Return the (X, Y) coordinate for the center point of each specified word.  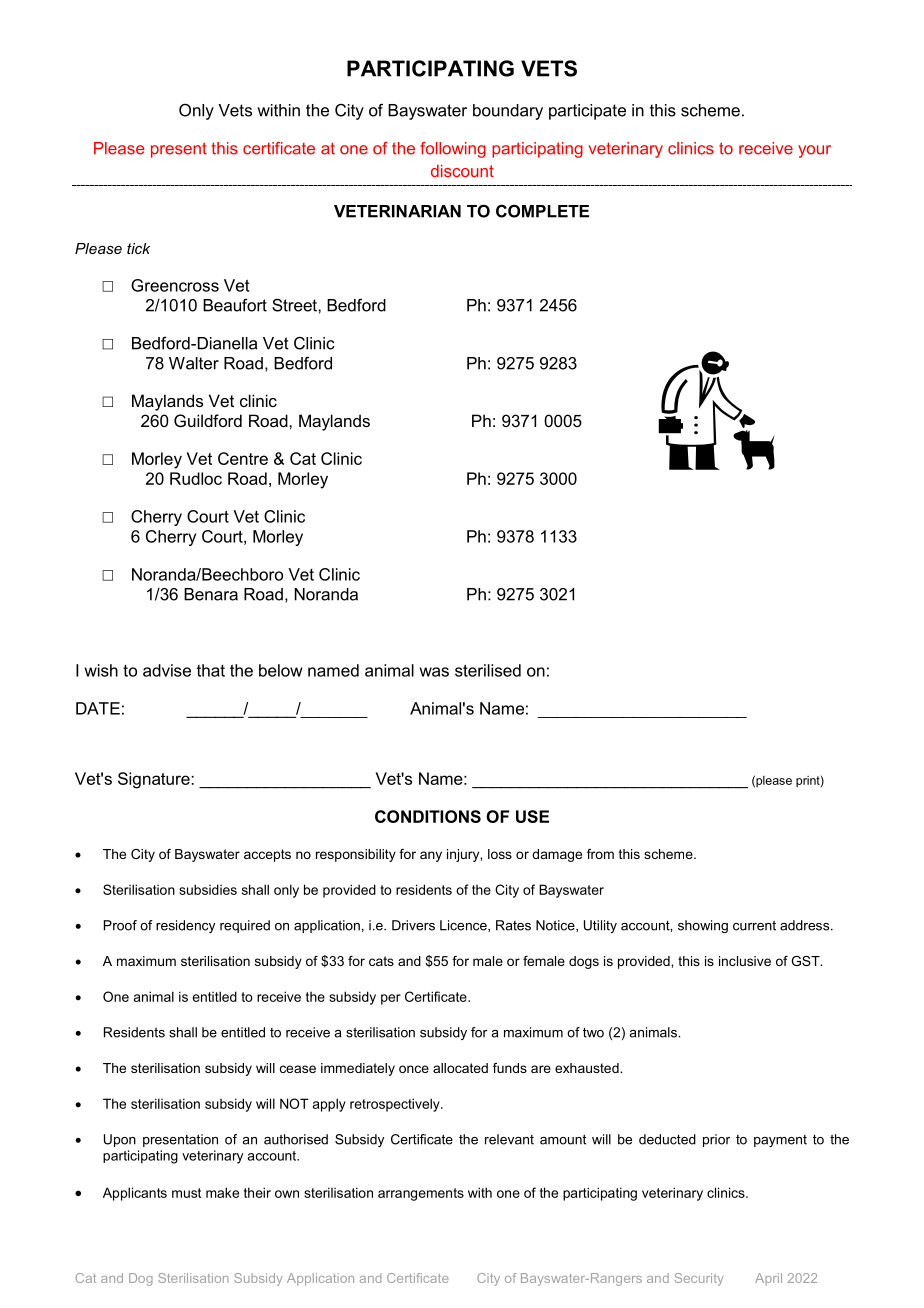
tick (138, 248)
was (434, 672)
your (814, 151)
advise (167, 670)
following (453, 150)
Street (295, 305)
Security (699, 1279)
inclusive (745, 961)
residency (185, 926)
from (600, 854)
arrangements (421, 1194)
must (186, 1193)
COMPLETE (542, 211)
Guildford (208, 420)
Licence (464, 926)
